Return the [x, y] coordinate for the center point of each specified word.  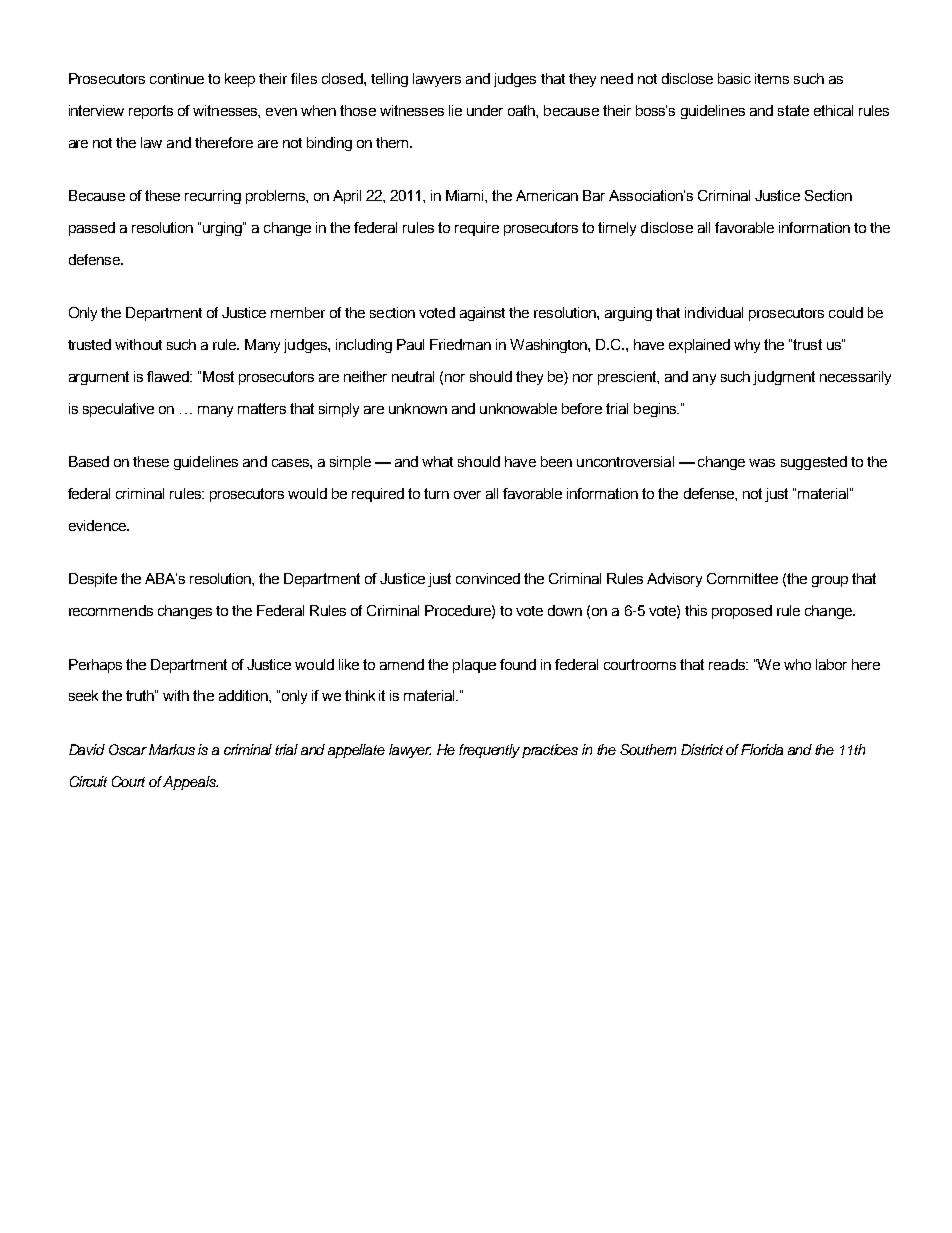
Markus [172, 749]
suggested [814, 463]
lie [455, 110]
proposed [742, 612]
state [793, 110]
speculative [118, 410]
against [482, 314]
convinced [488, 578]
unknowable [518, 408]
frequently [489, 751]
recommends [111, 610]
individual [714, 312]
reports [151, 112]
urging [223, 229]
